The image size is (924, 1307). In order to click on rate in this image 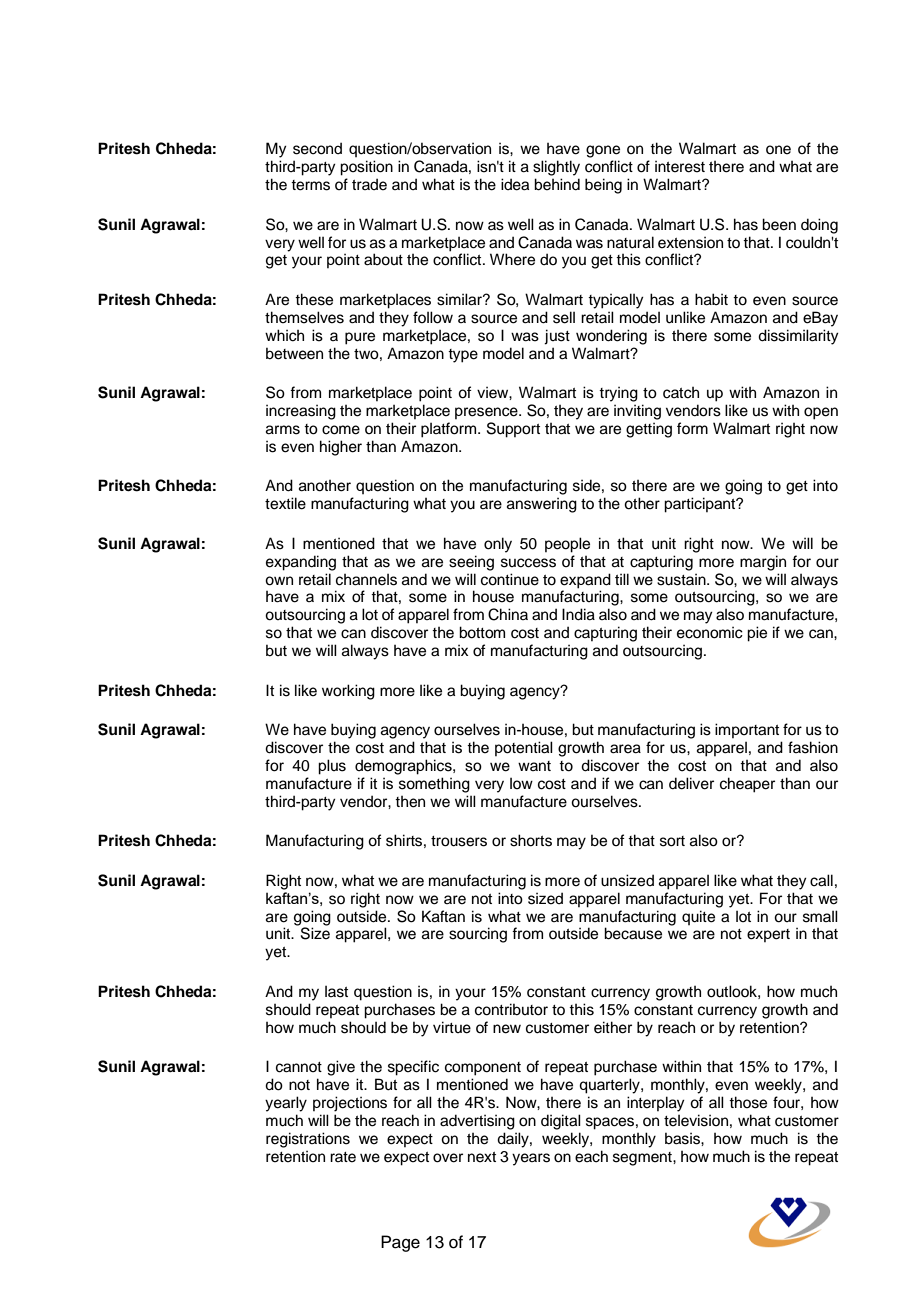, I will do `click(343, 1157)`.
